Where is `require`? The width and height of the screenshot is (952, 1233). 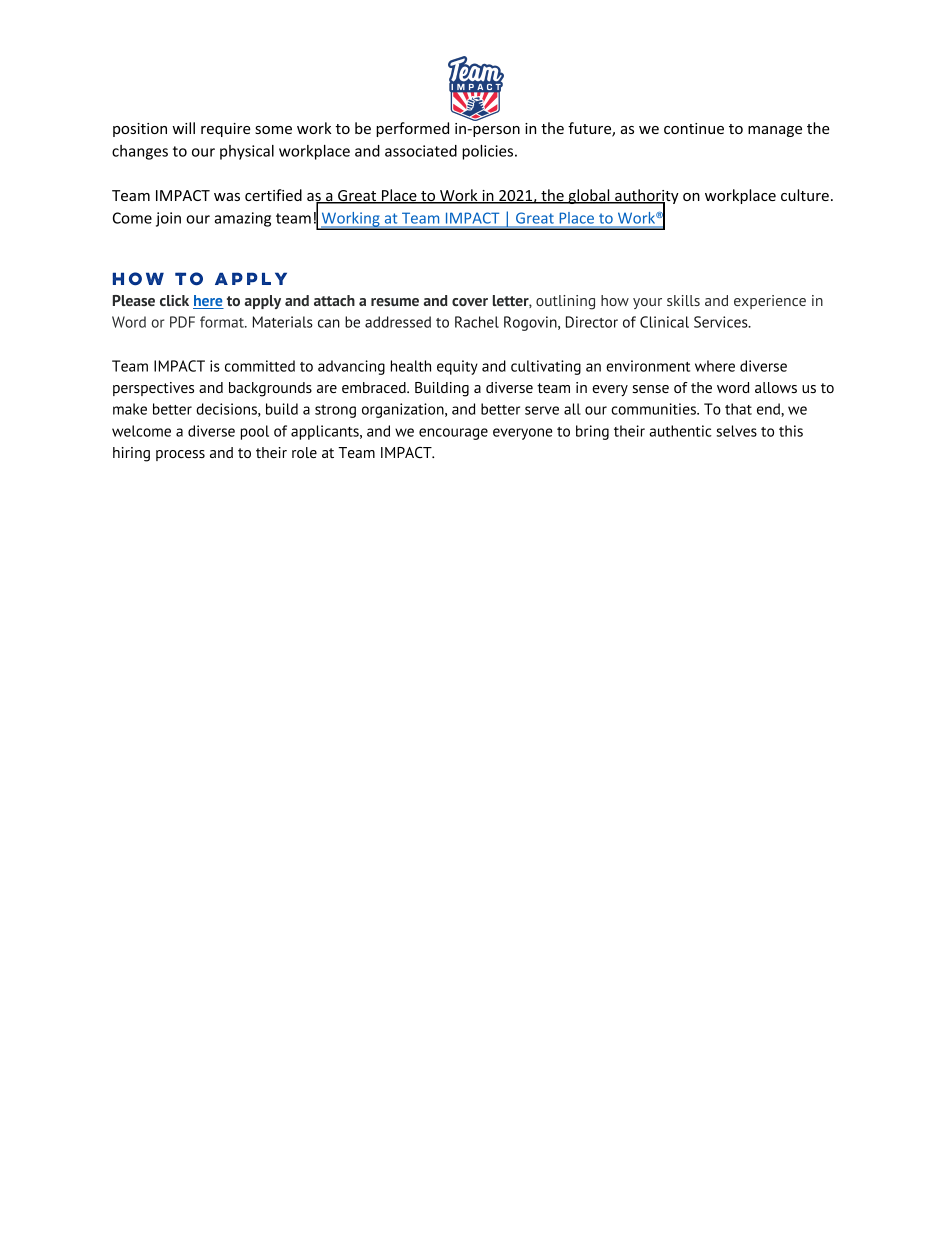 require is located at coordinates (226, 130).
